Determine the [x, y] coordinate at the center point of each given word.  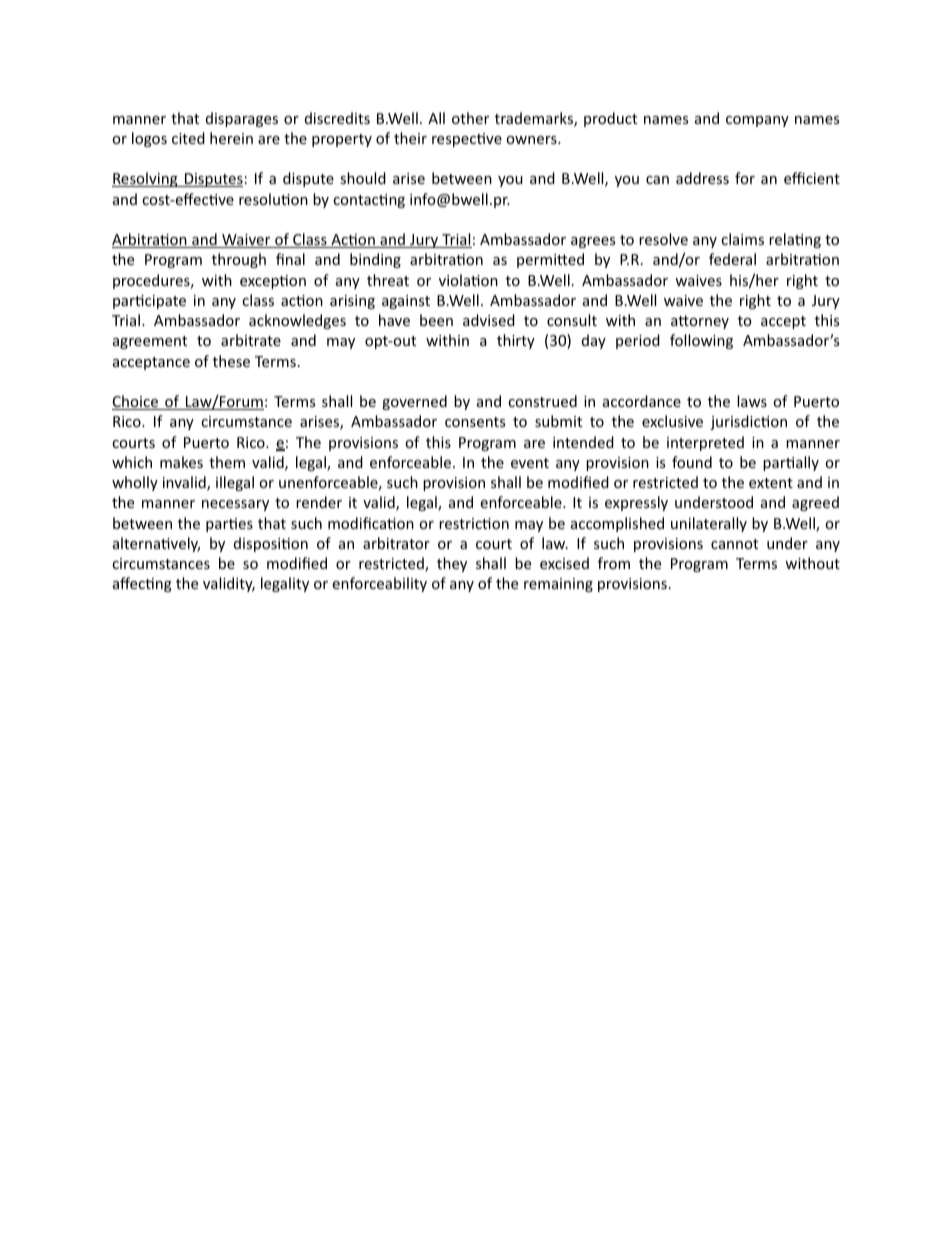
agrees [593, 242]
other [470, 118]
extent [771, 483]
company [757, 121]
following [701, 341]
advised [489, 320]
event [530, 463]
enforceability [379, 584]
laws [752, 401]
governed [414, 402]
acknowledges [297, 321]
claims [742, 239]
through [239, 260]
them [227, 462]
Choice [136, 402]
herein [231, 138]
